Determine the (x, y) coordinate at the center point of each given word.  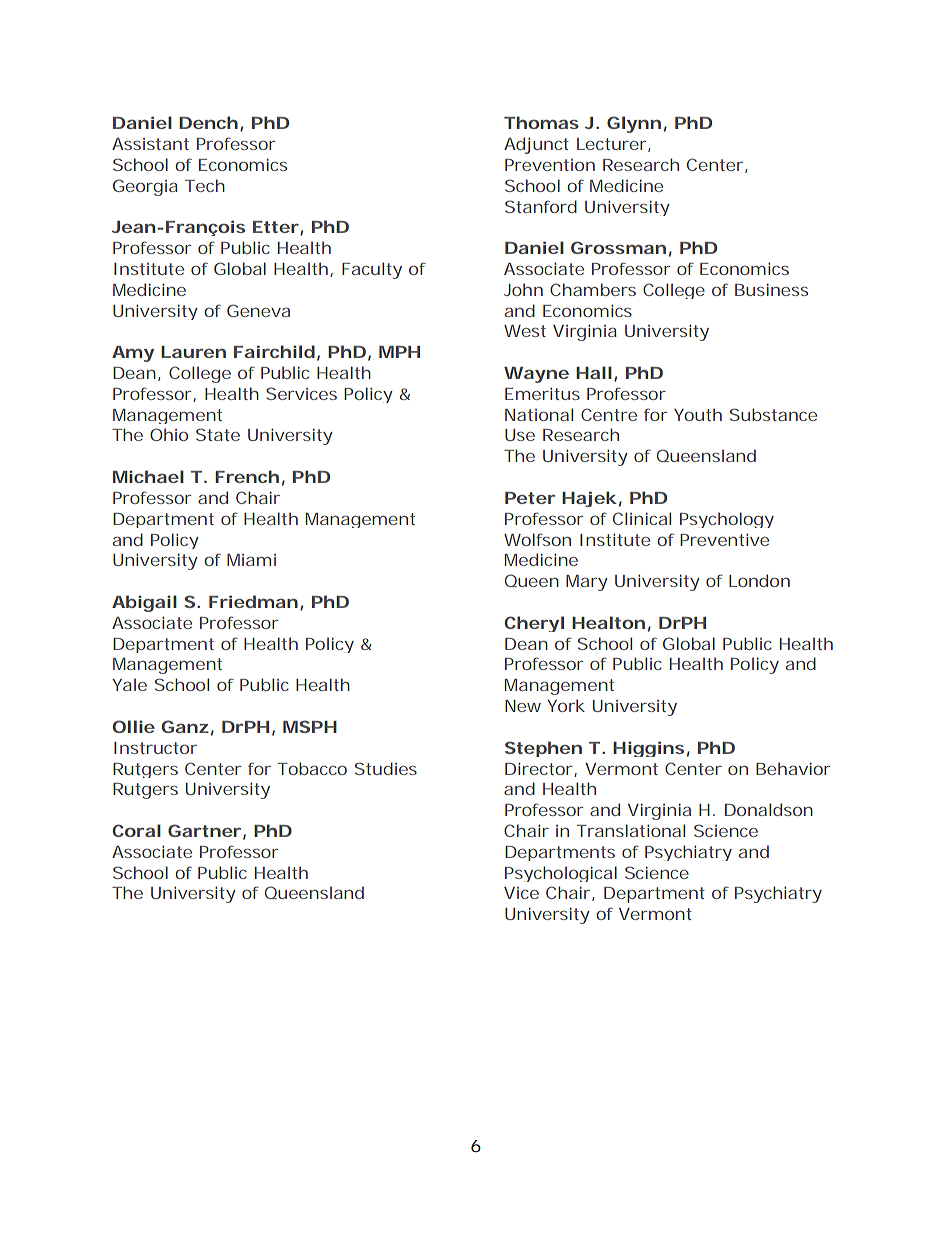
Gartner (204, 830)
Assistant (150, 144)
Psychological (561, 874)
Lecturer (613, 145)
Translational (631, 830)
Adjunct (536, 145)
